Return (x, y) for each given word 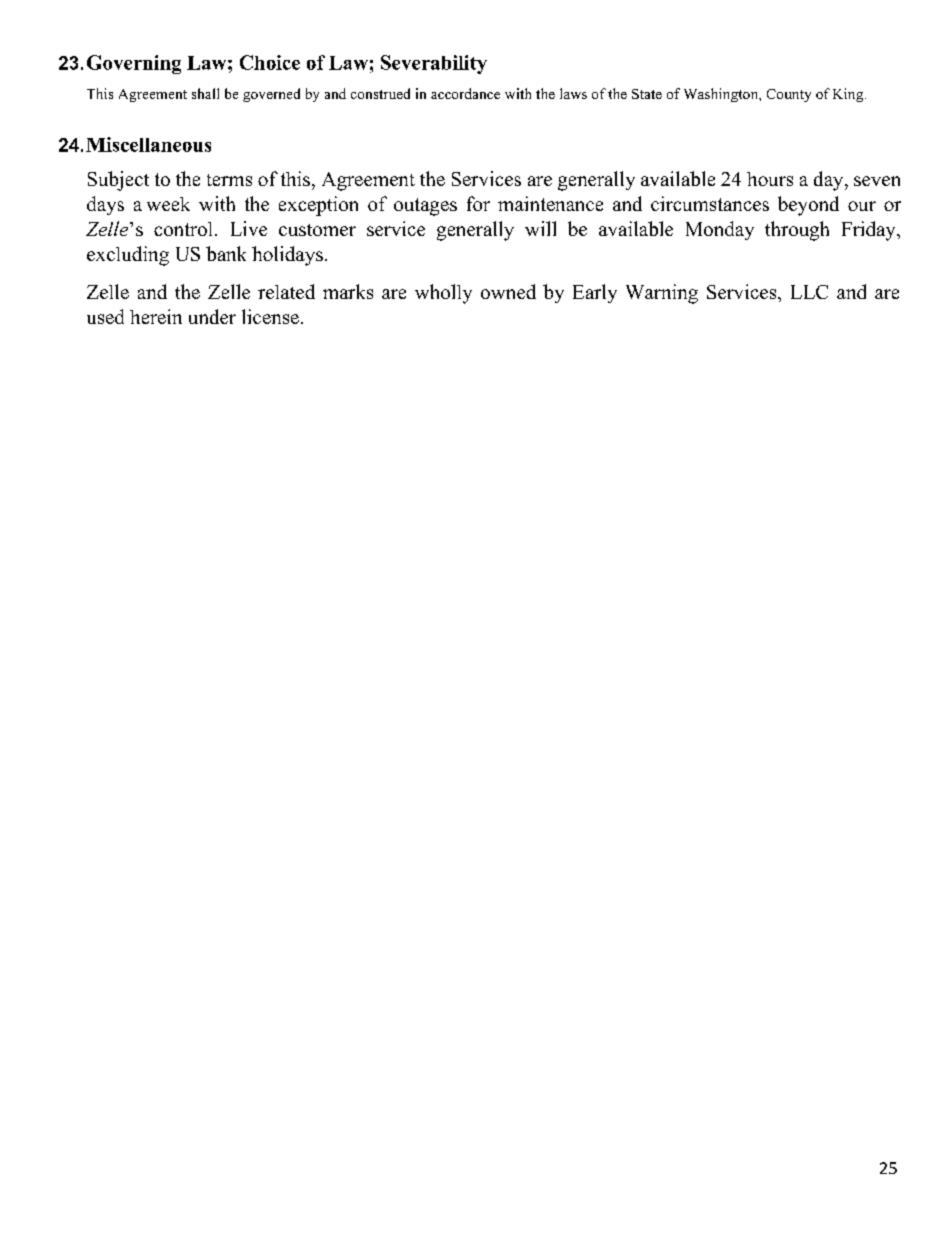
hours (770, 179)
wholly (443, 294)
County (789, 95)
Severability (434, 64)
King (849, 95)
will (540, 228)
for (478, 203)
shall (205, 93)
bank (226, 253)
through (797, 231)
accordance (465, 93)
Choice (270, 62)
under (212, 316)
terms (229, 180)
